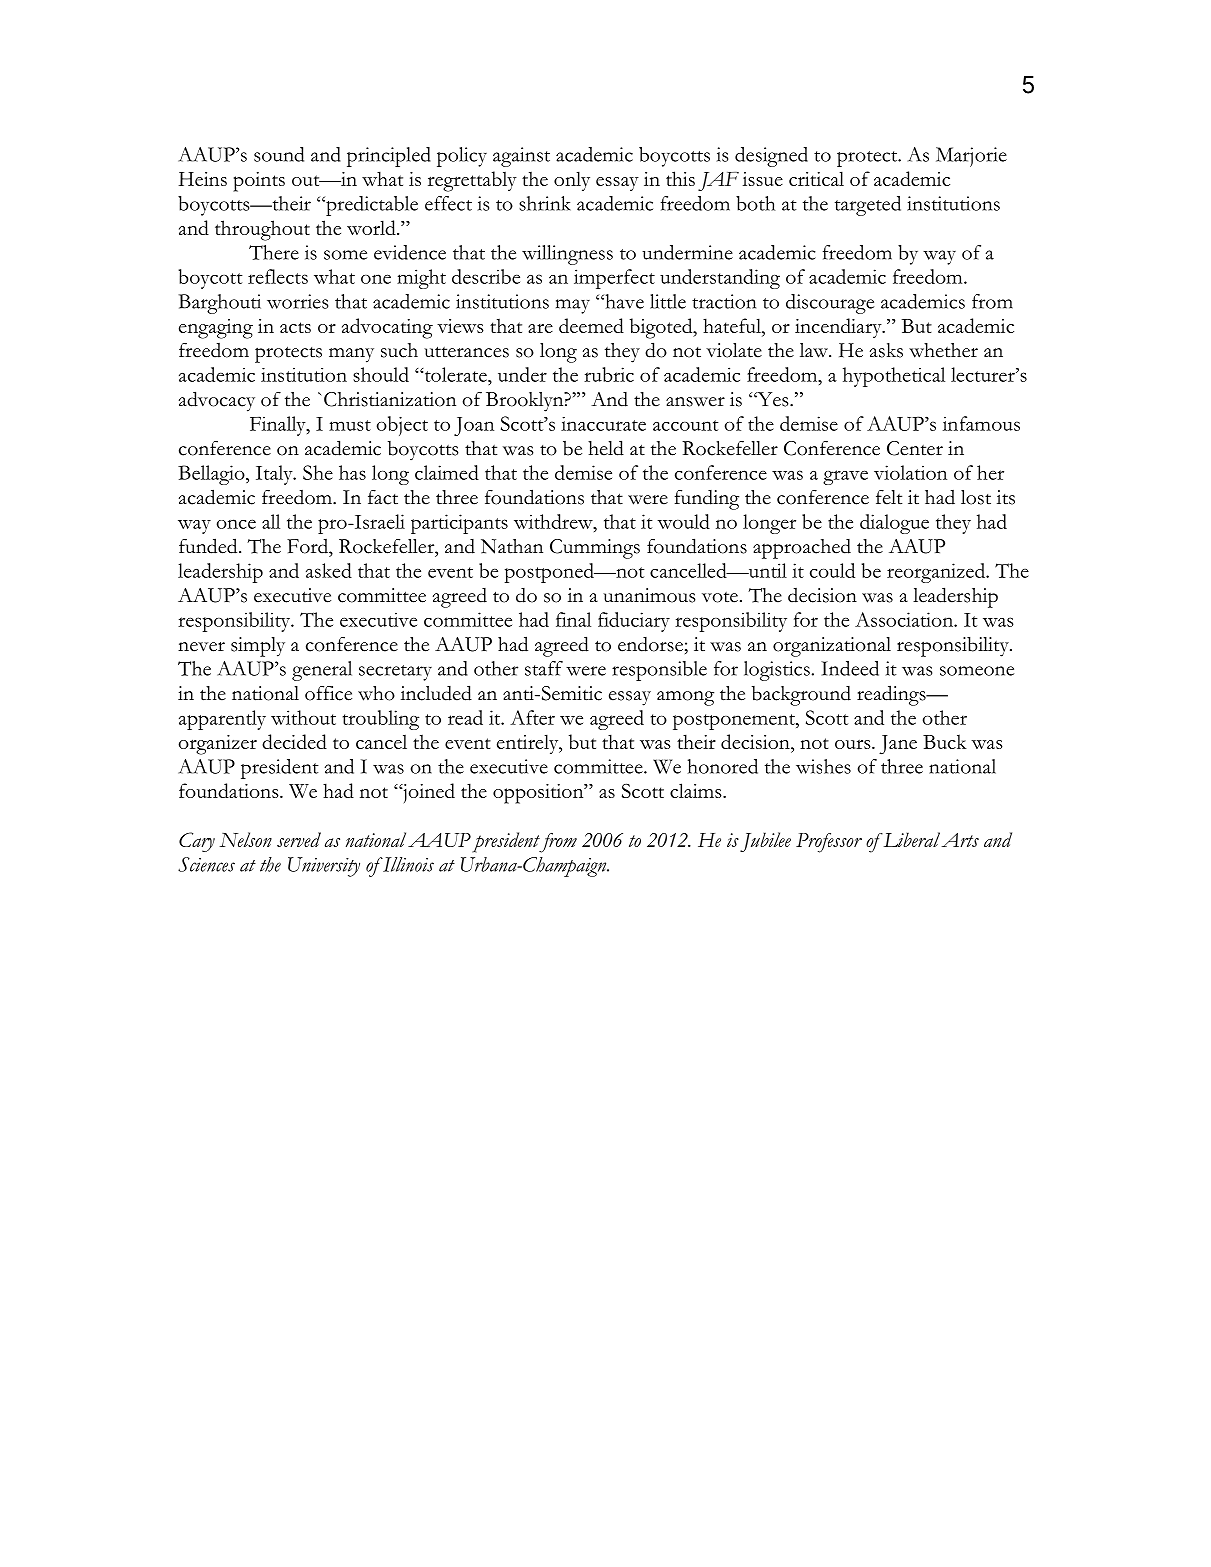 The height and width of the screenshot is (1567, 1211). Describe the element at coordinates (609, 374) in the screenshot. I see `rubric` at that location.
